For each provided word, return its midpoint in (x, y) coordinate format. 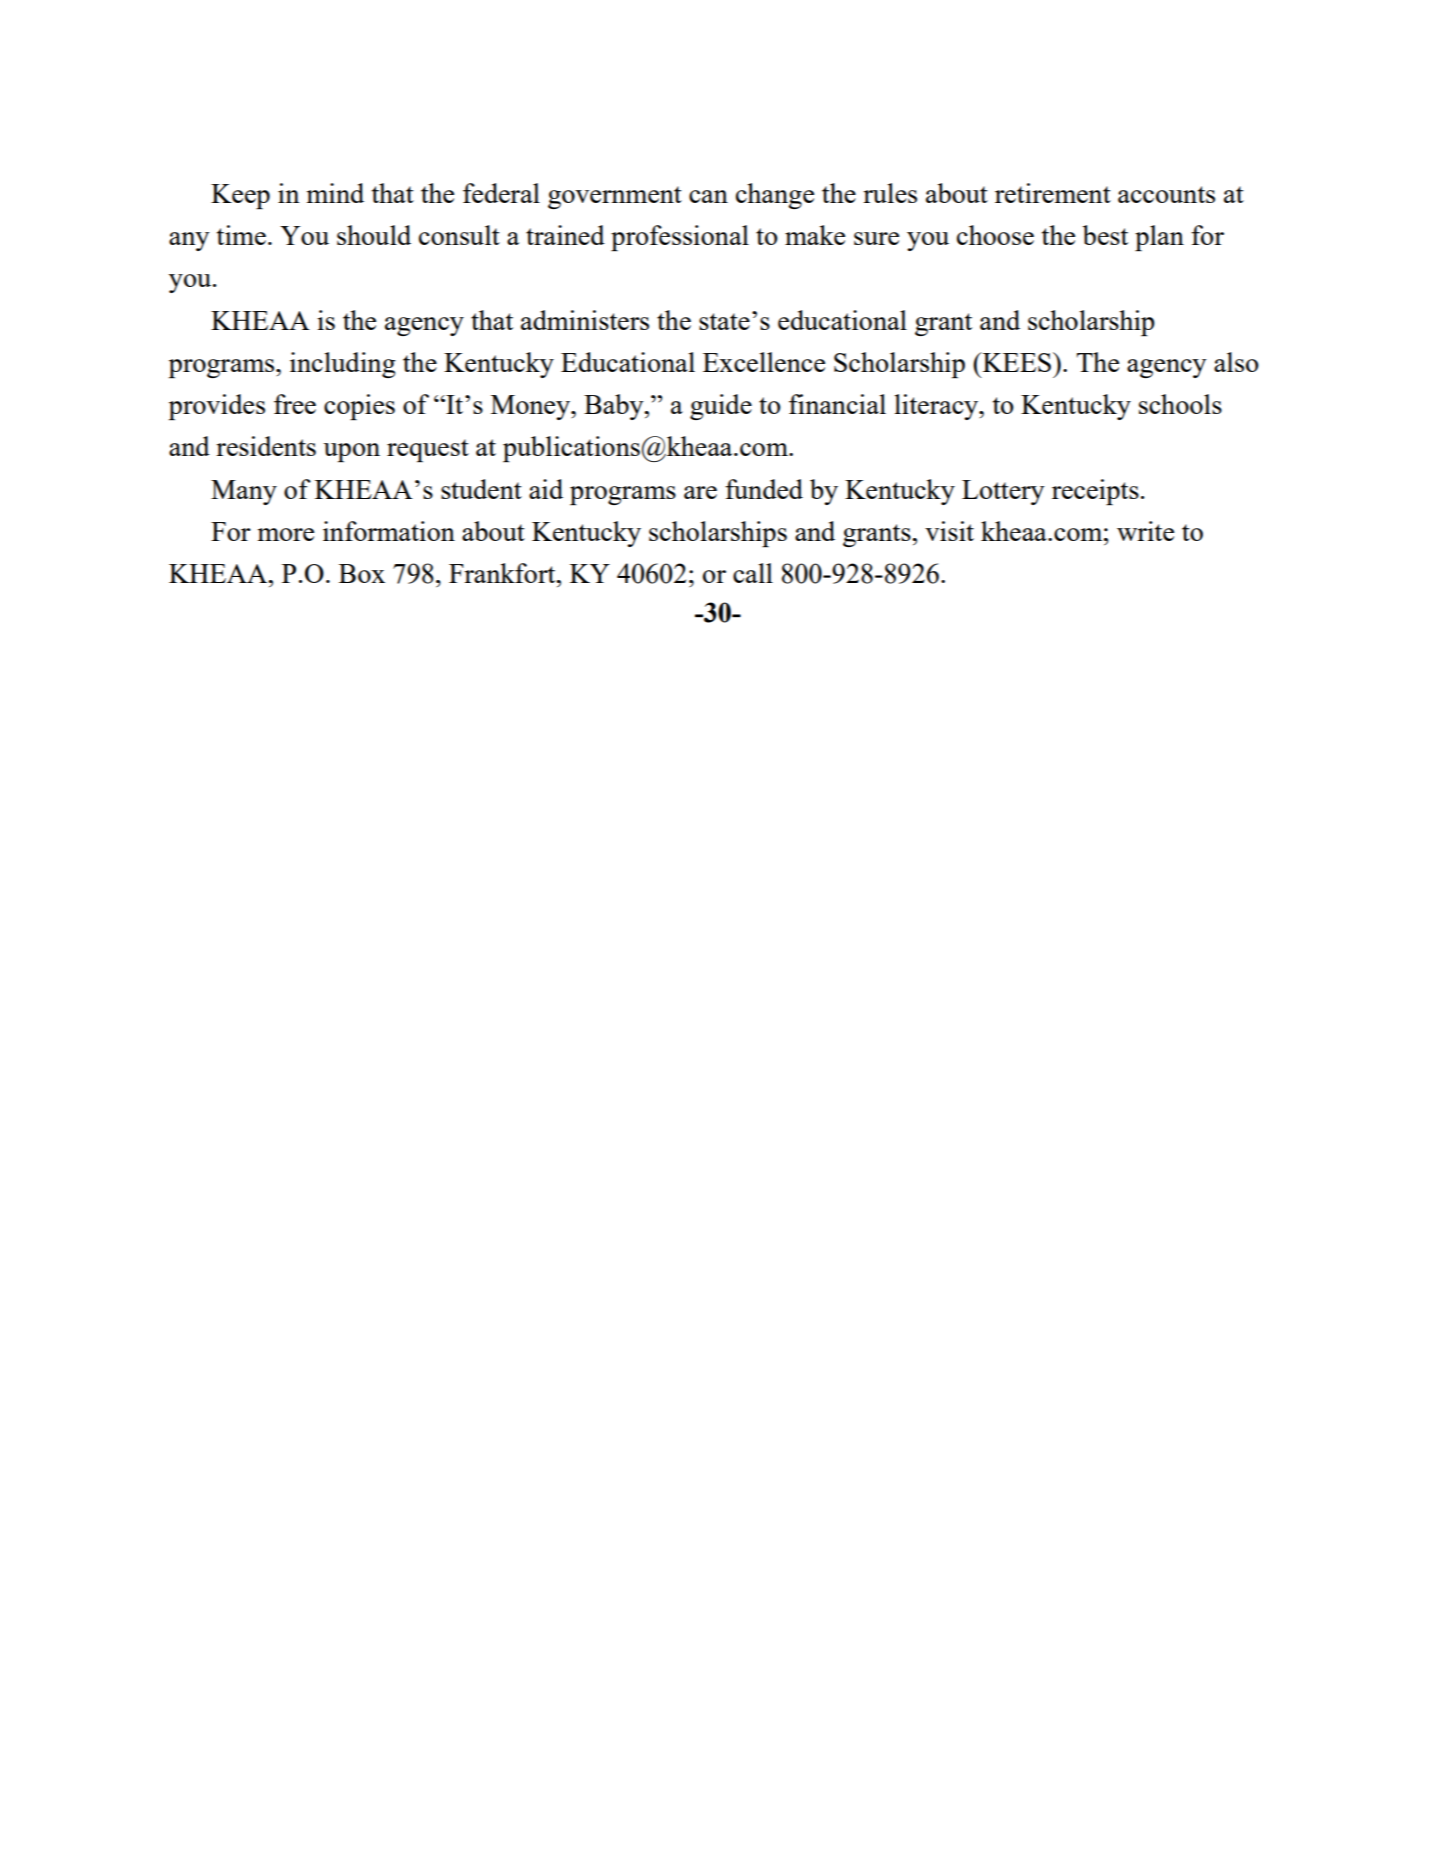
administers (585, 320)
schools (1180, 404)
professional (680, 238)
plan (1159, 238)
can (708, 196)
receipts (1095, 492)
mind (335, 193)
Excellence (764, 362)
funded (764, 489)
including (343, 365)
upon (351, 452)
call (753, 573)
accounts (1166, 194)
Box (362, 573)
